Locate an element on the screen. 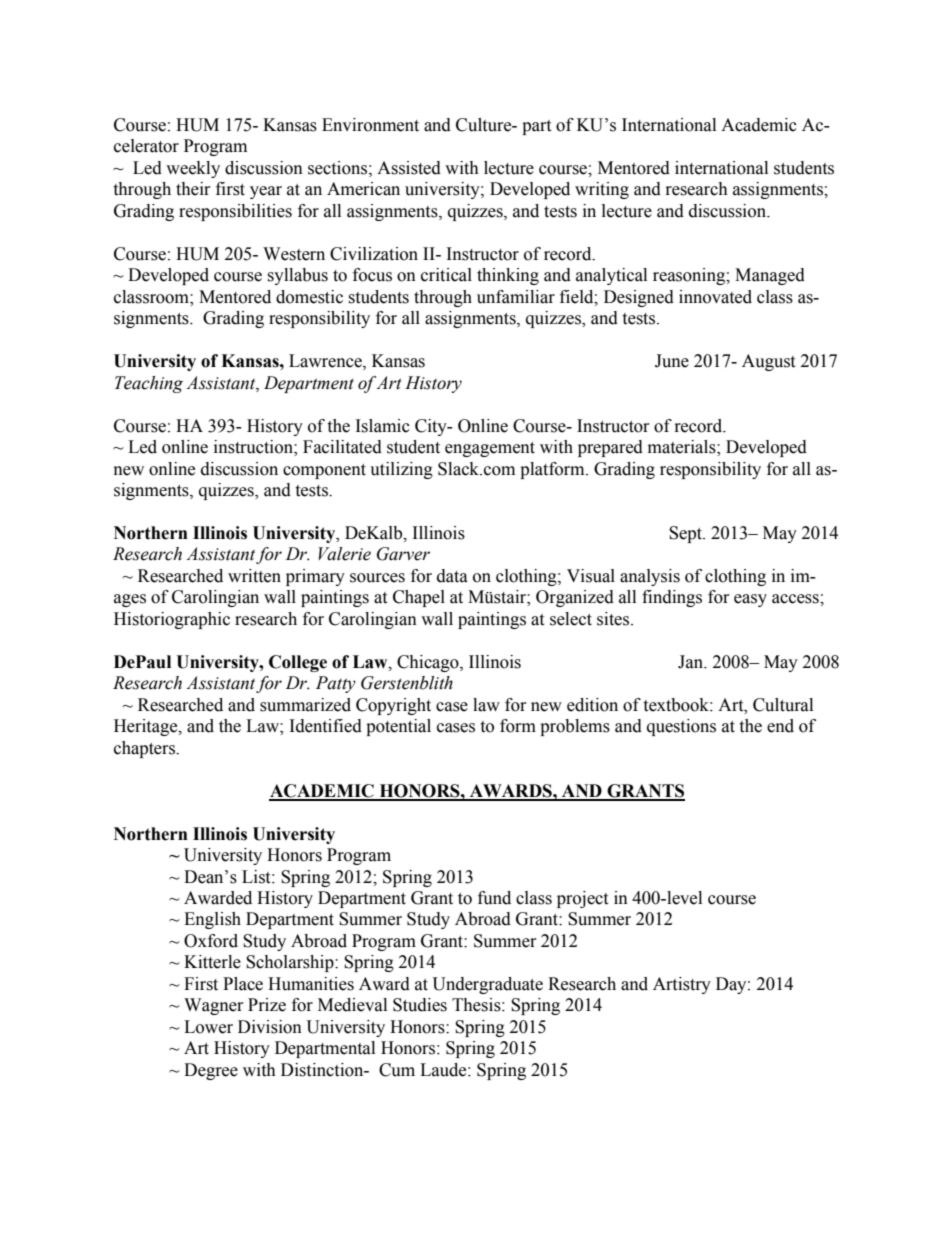 This screenshot has height=1233, width=952. engagement is located at coordinates (490, 449).
